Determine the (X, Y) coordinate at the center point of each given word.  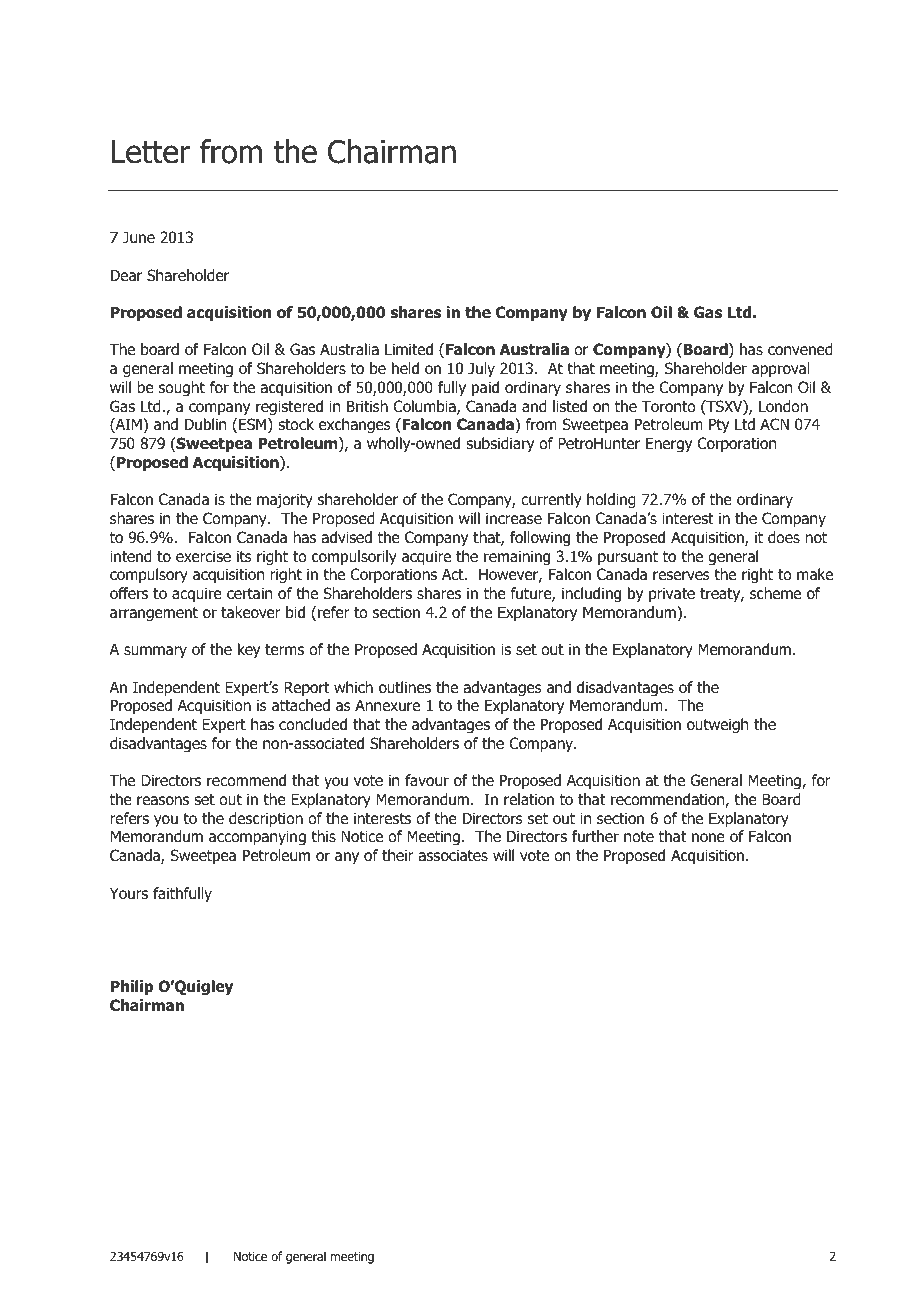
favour (427, 780)
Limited (409, 349)
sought (182, 388)
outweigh (717, 725)
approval (781, 369)
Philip (132, 987)
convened (800, 349)
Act (454, 574)
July (481, 369)
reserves (681, 575)
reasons (163, 801)
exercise (203, 556)
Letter (151, 152)
